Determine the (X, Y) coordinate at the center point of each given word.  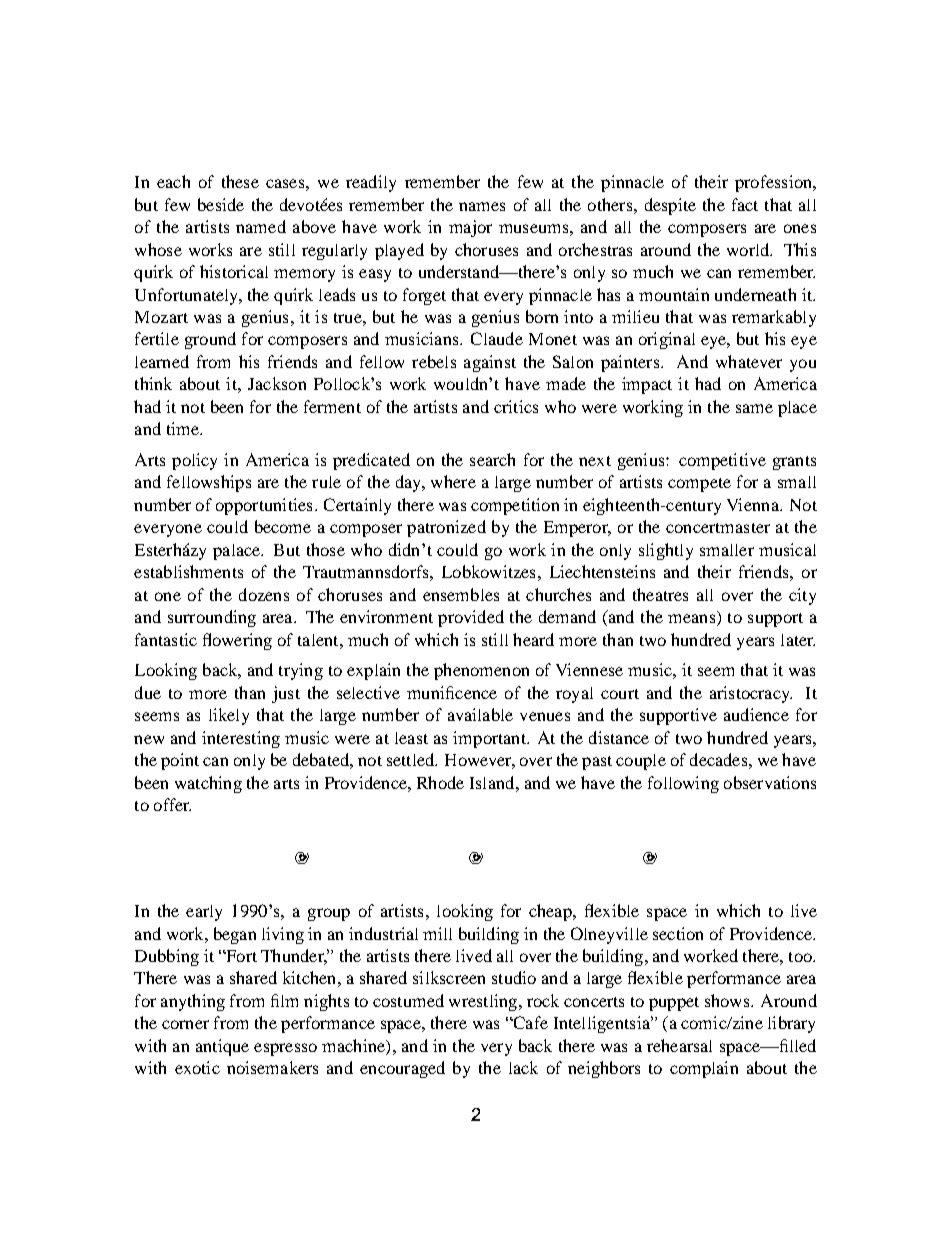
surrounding (212, 618)
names (482, 206)
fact (745, 204)
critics (516, 406)
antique (222, 1047)
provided (471, 618)
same (754, 408)
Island (493, 782)
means (693, 620)
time (184, 428)
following (683, 784)
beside (221, 204)
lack (523, 1067)
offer (172, 804)
